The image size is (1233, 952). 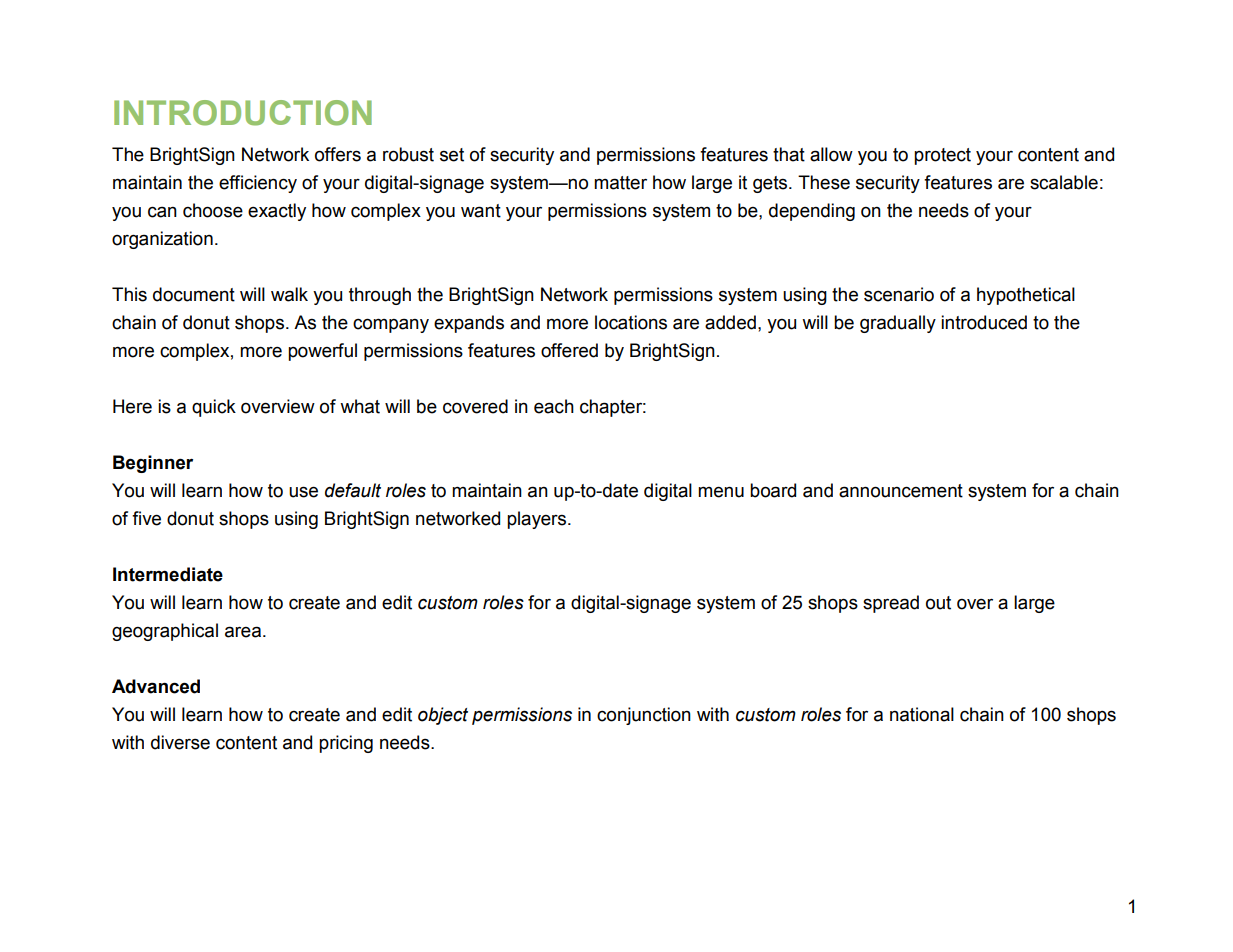 What do you see at coordinates (620, 183) in the screenshot?
I see `matter` at bounding box center [620, 183].
